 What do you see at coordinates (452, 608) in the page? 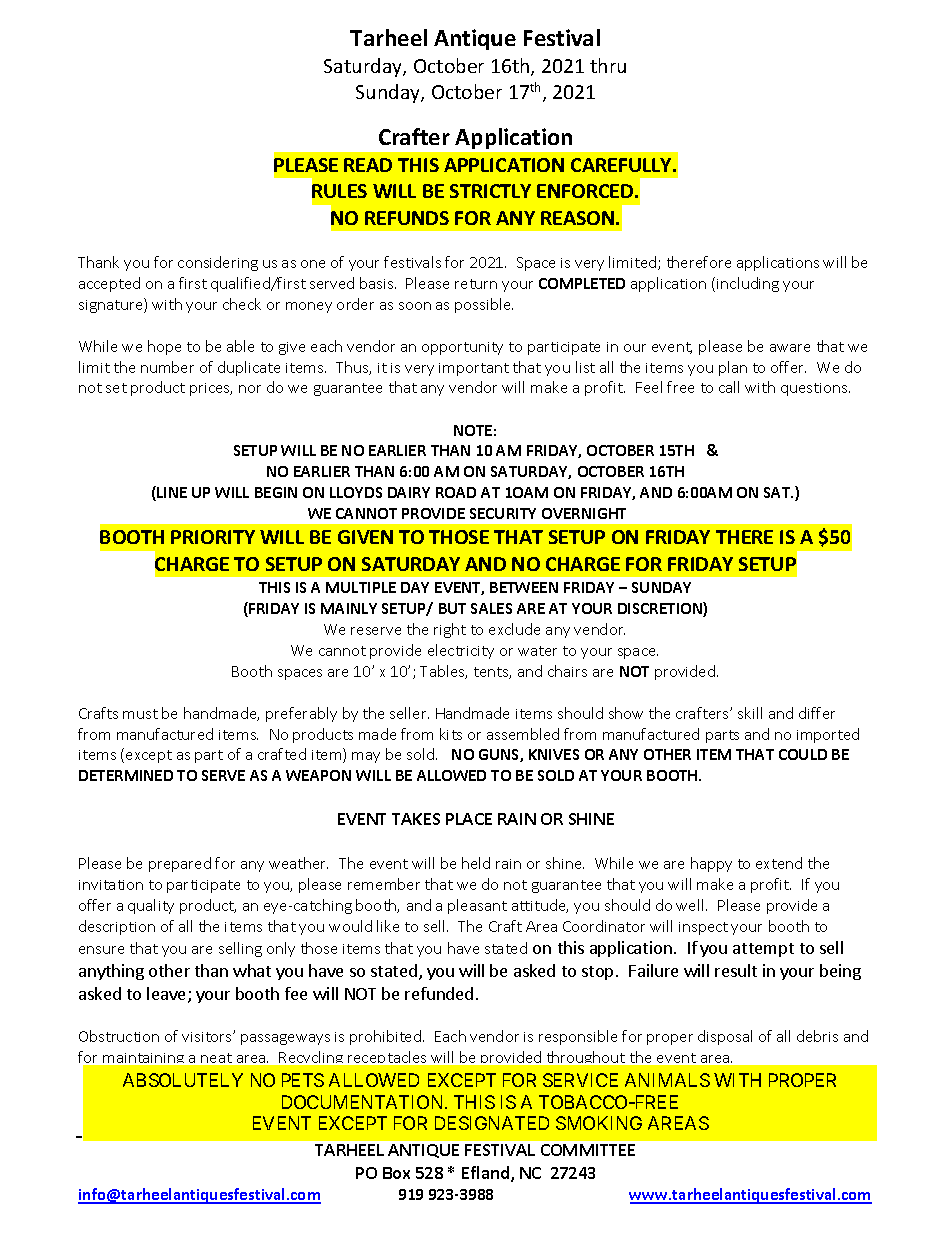
I see `BUT` at bounding box center [452, 608].
